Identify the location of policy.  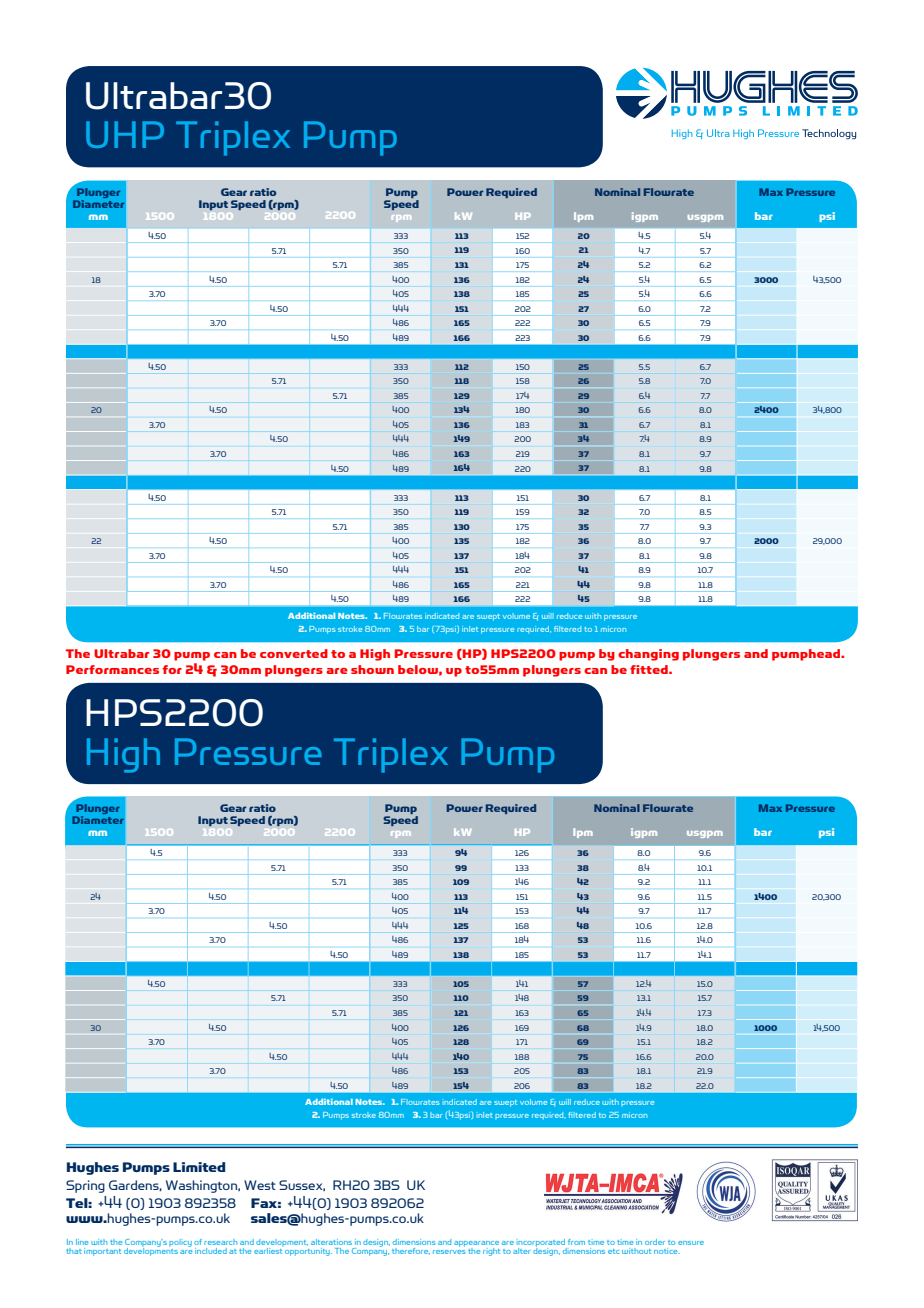
(180, 1243).
